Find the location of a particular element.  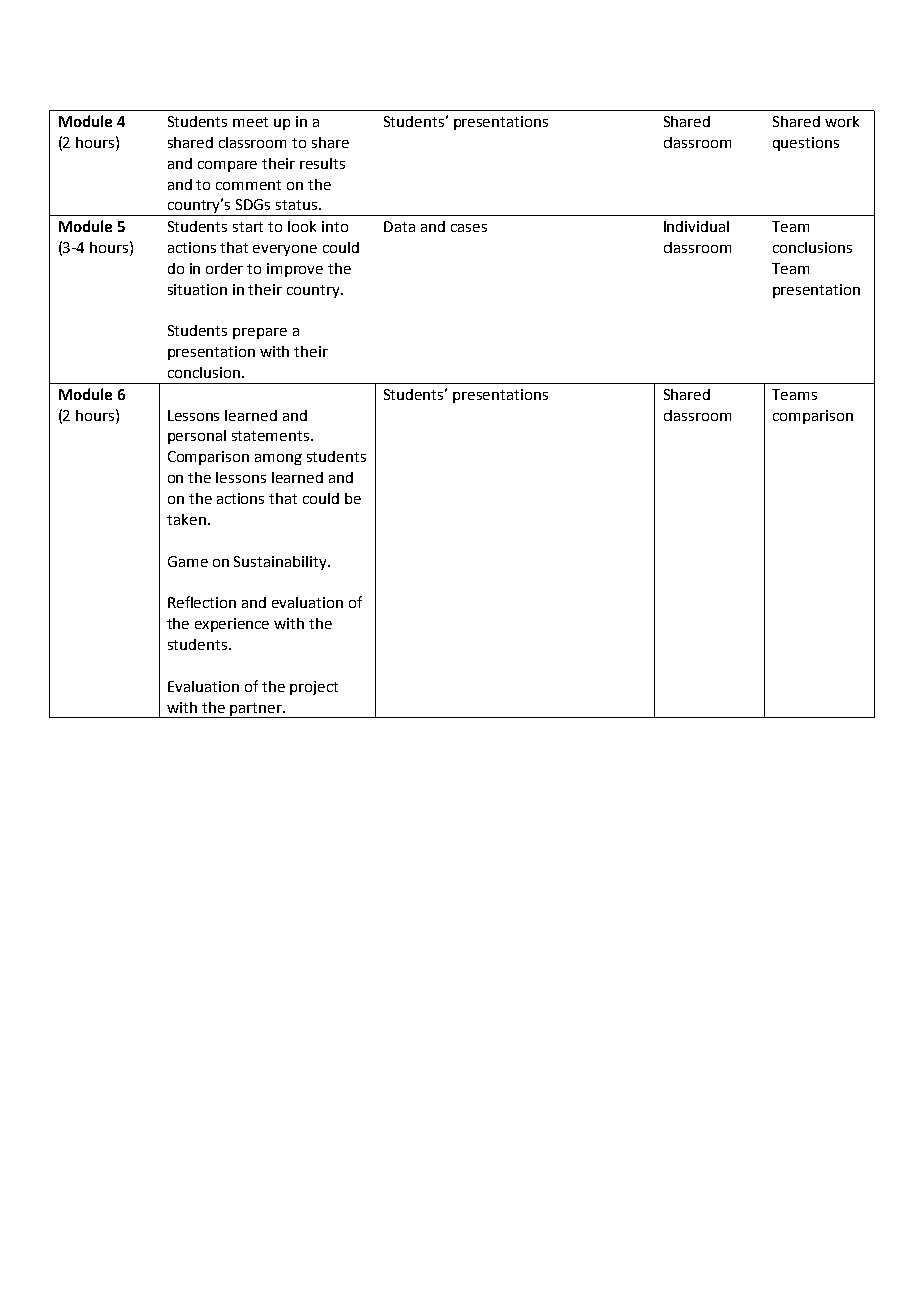

prepare is located at coordinates (260, 333).
